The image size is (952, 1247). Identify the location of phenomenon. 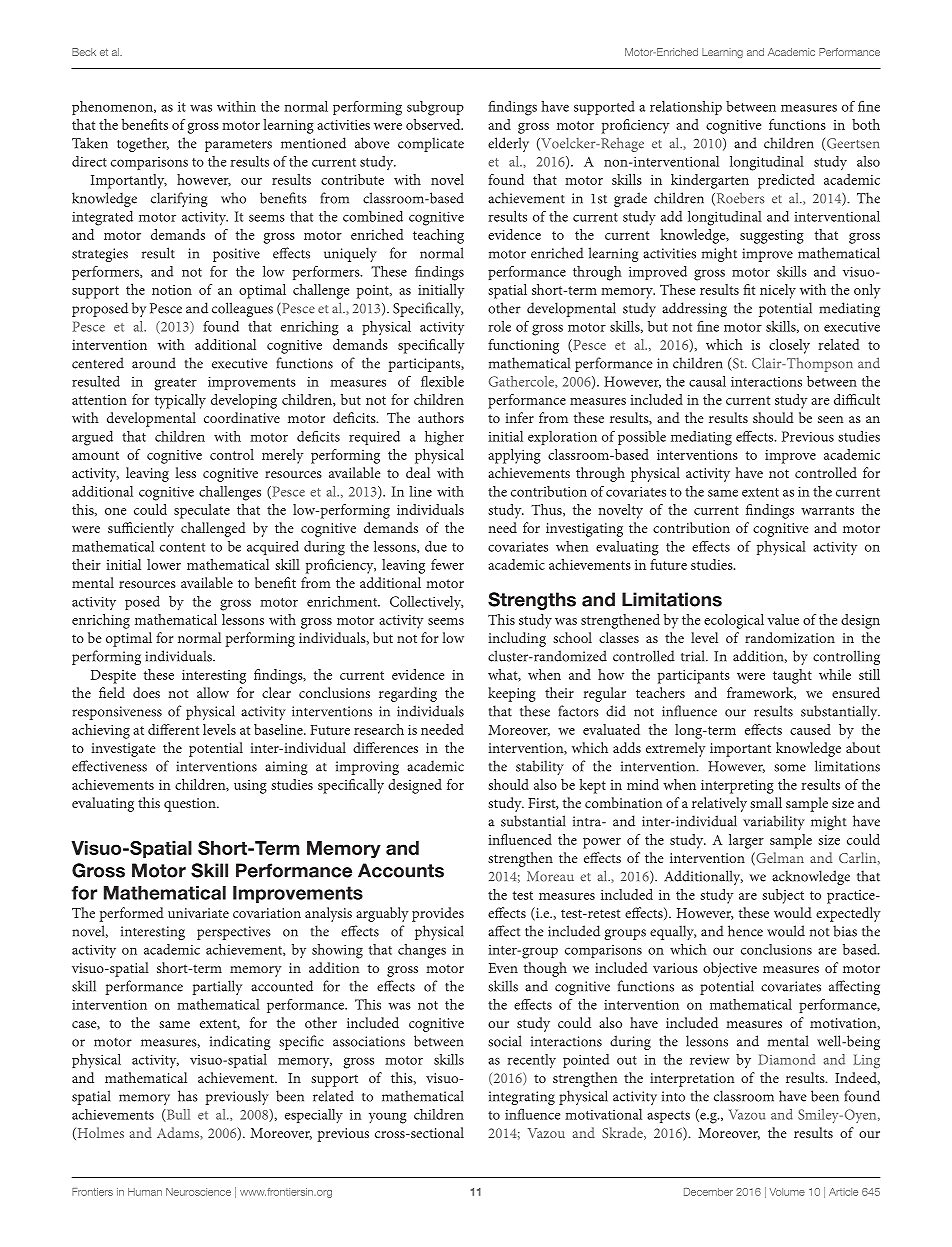
(113, 108).
